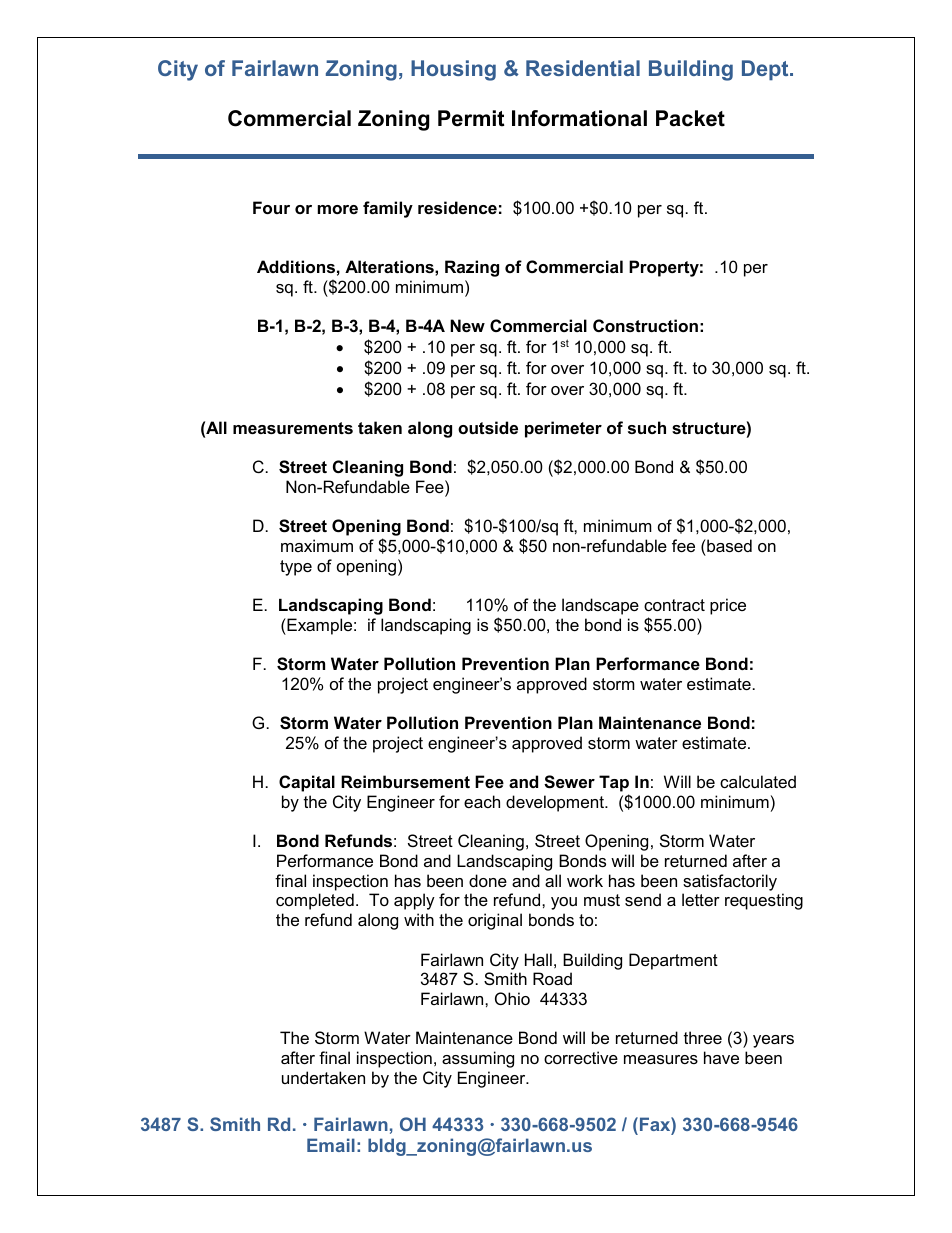  I want to click on completed, so click(315, 901).
